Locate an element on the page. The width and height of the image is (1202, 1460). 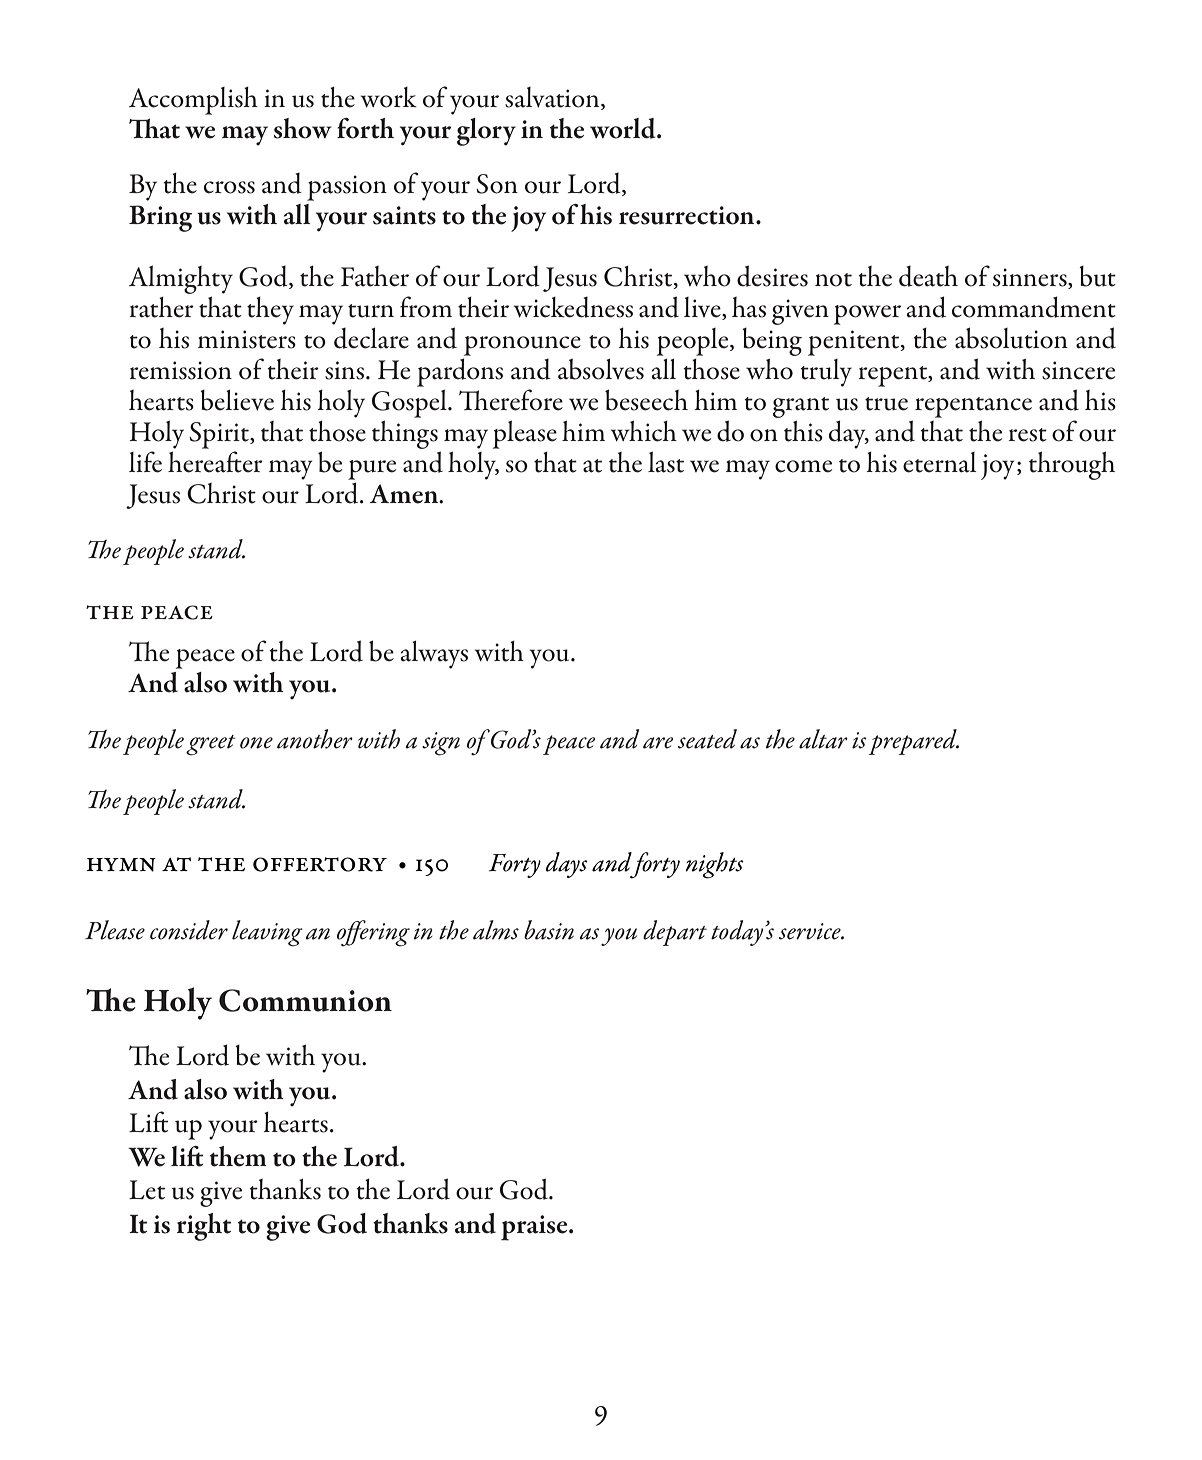
one is located at coordinates (256, 743).
